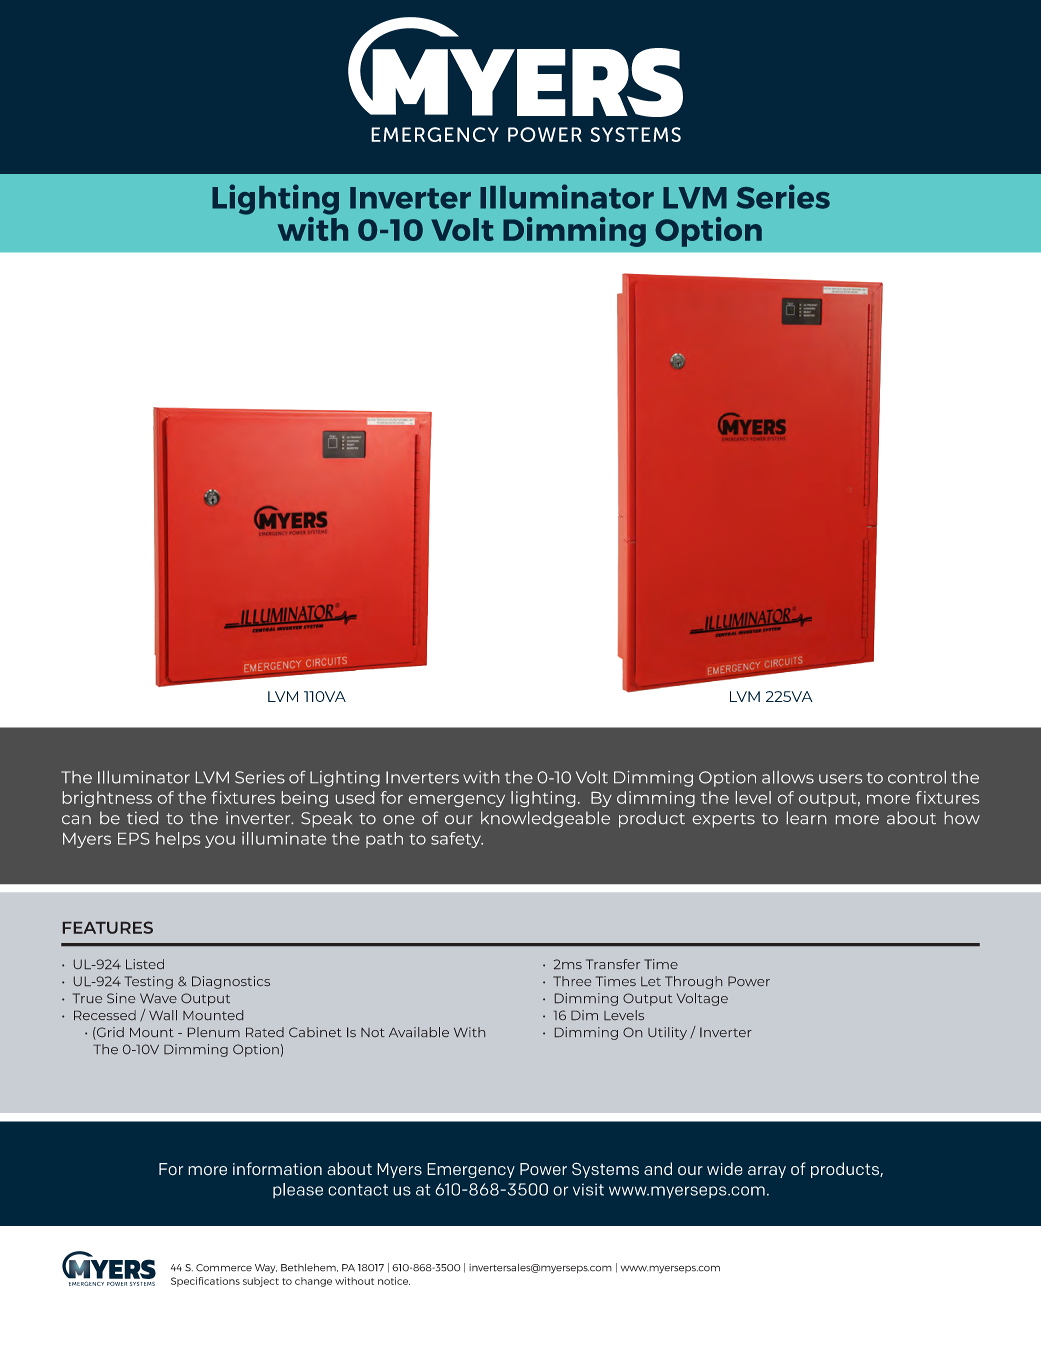 This image has height=1347, width=1041. I want to click on knowledgeable, so click(545, 819).
